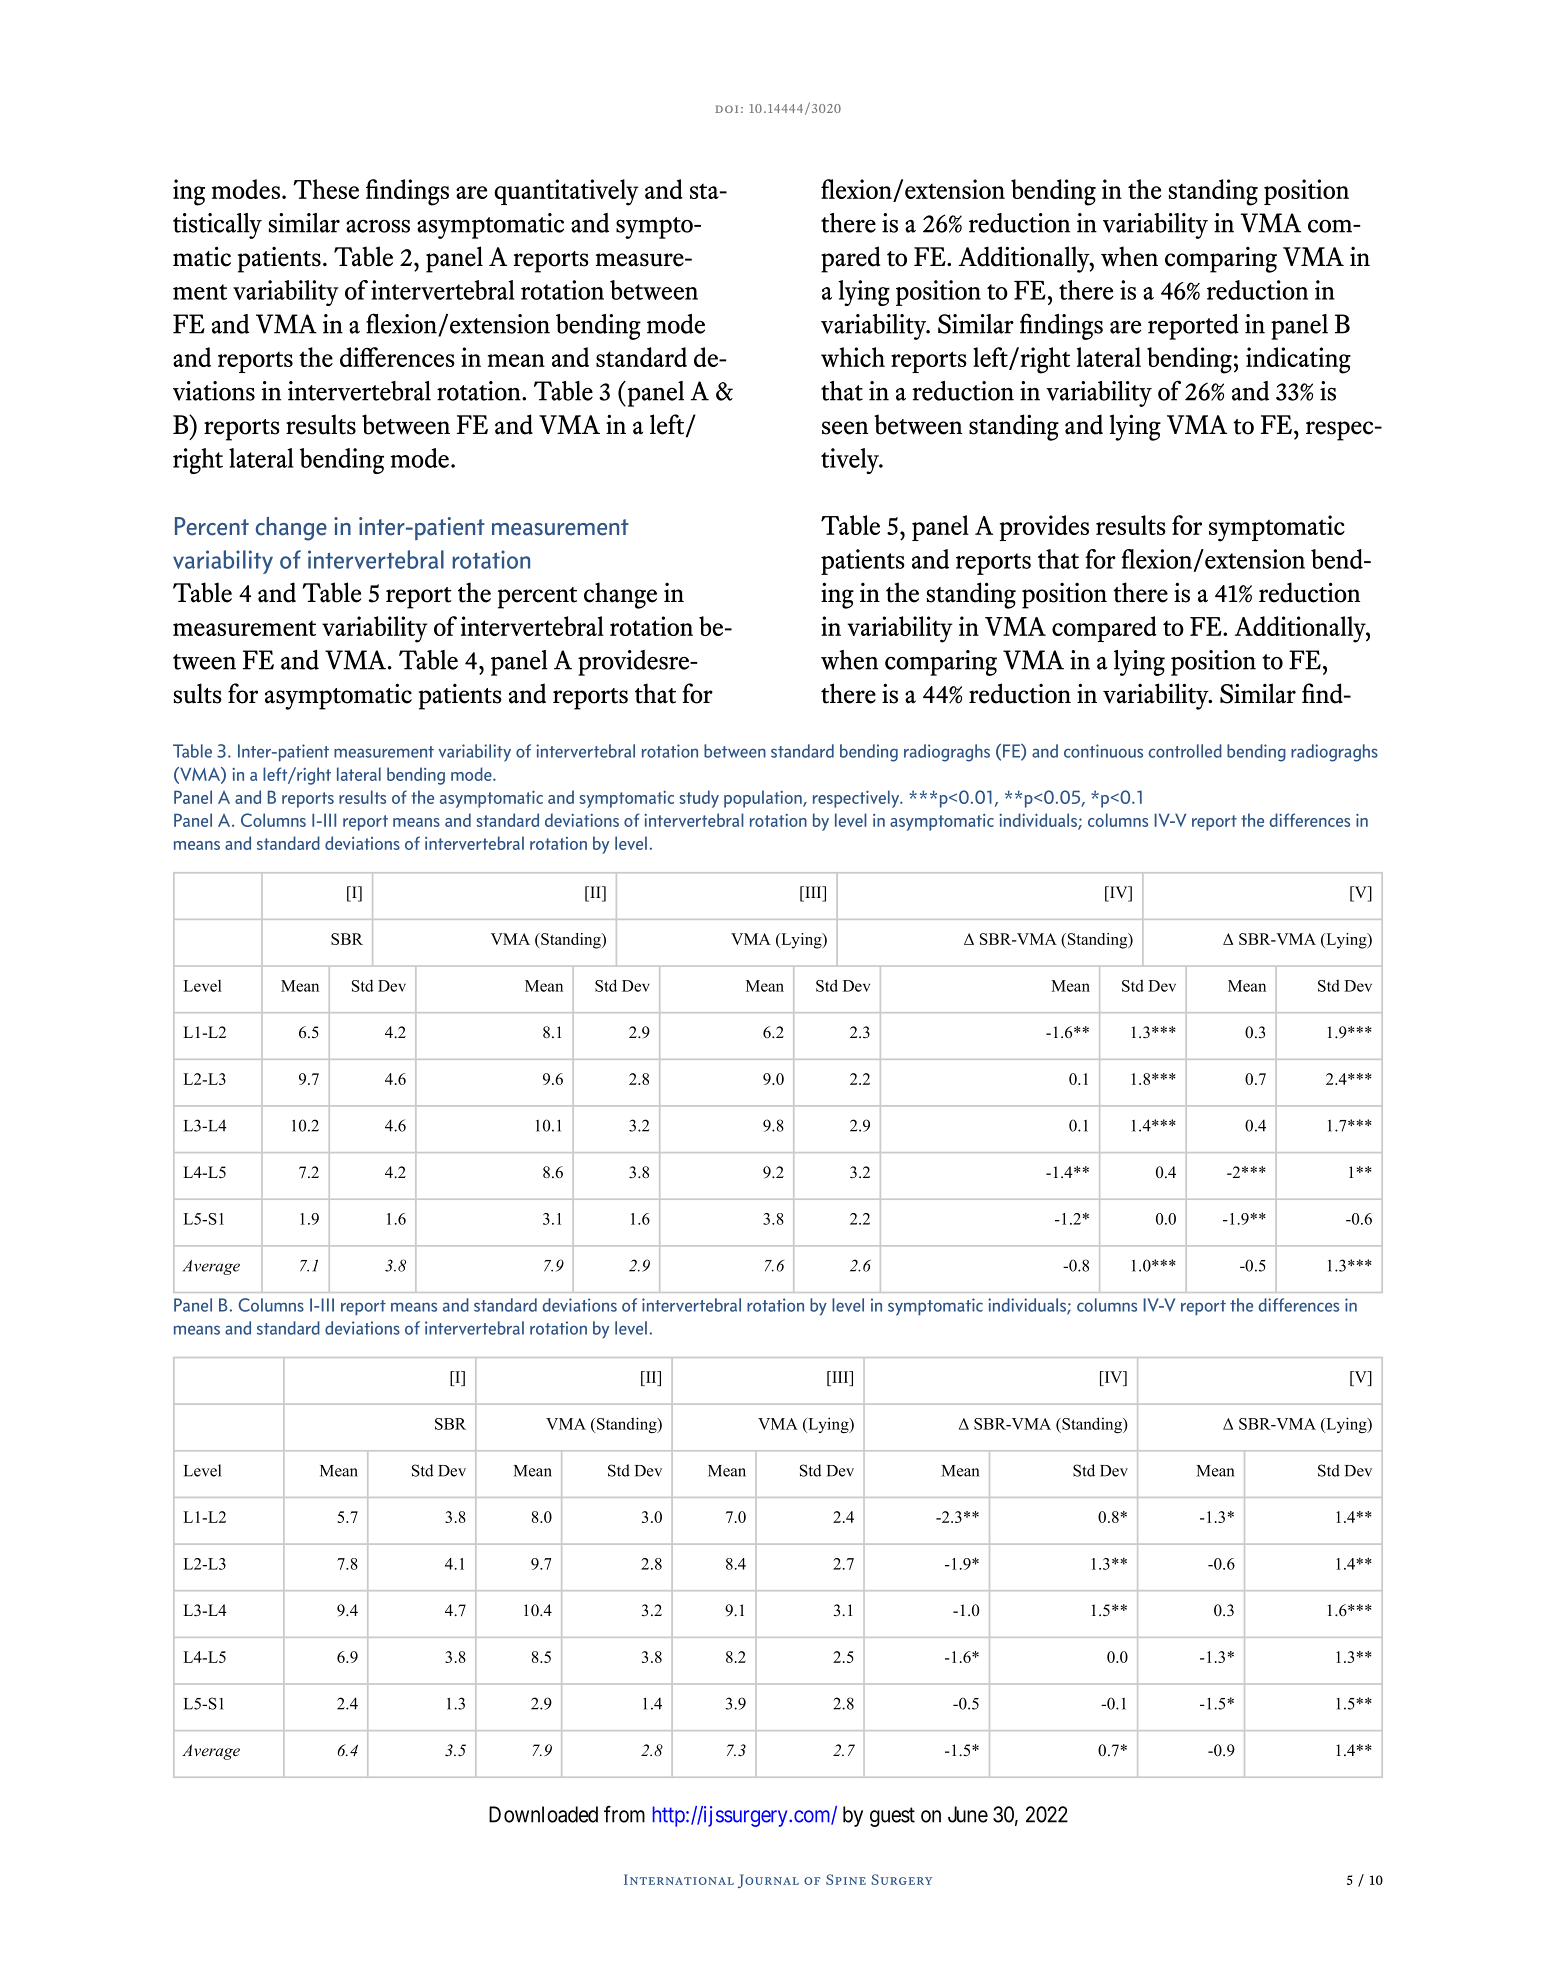 The width and height of the screenshot is (1556, 1988). What do you see at coordinates (378, 226) in the screenshot?
I see `across` at bounding box center [378, 226].
